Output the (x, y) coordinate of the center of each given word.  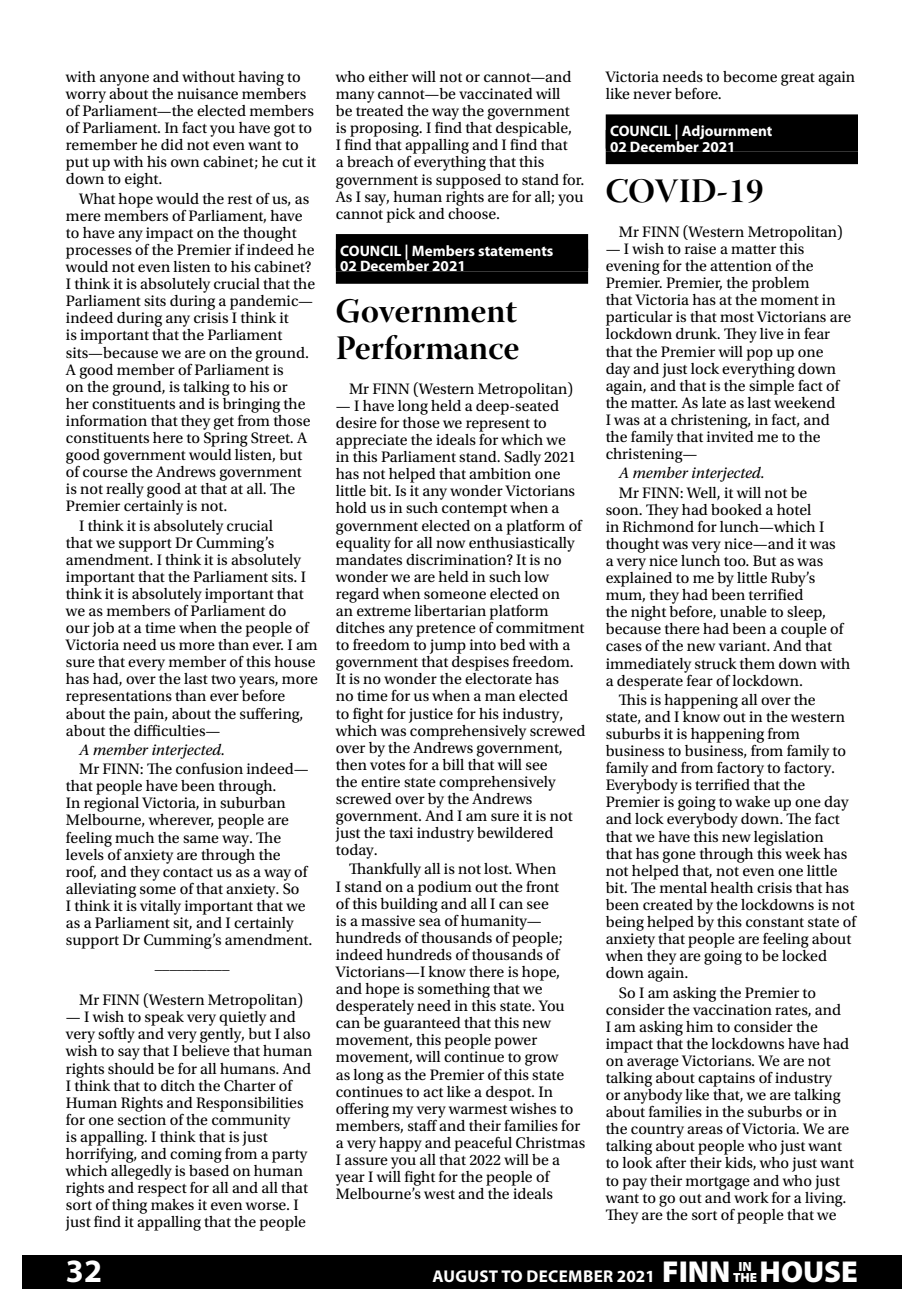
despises (480, 663)
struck (716, 663)
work (751, 1196)
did (172, 144)
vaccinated (496, 93)
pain (150, 715)
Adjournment (727, 132)
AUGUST (465, 1276)
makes (172, 1204)
